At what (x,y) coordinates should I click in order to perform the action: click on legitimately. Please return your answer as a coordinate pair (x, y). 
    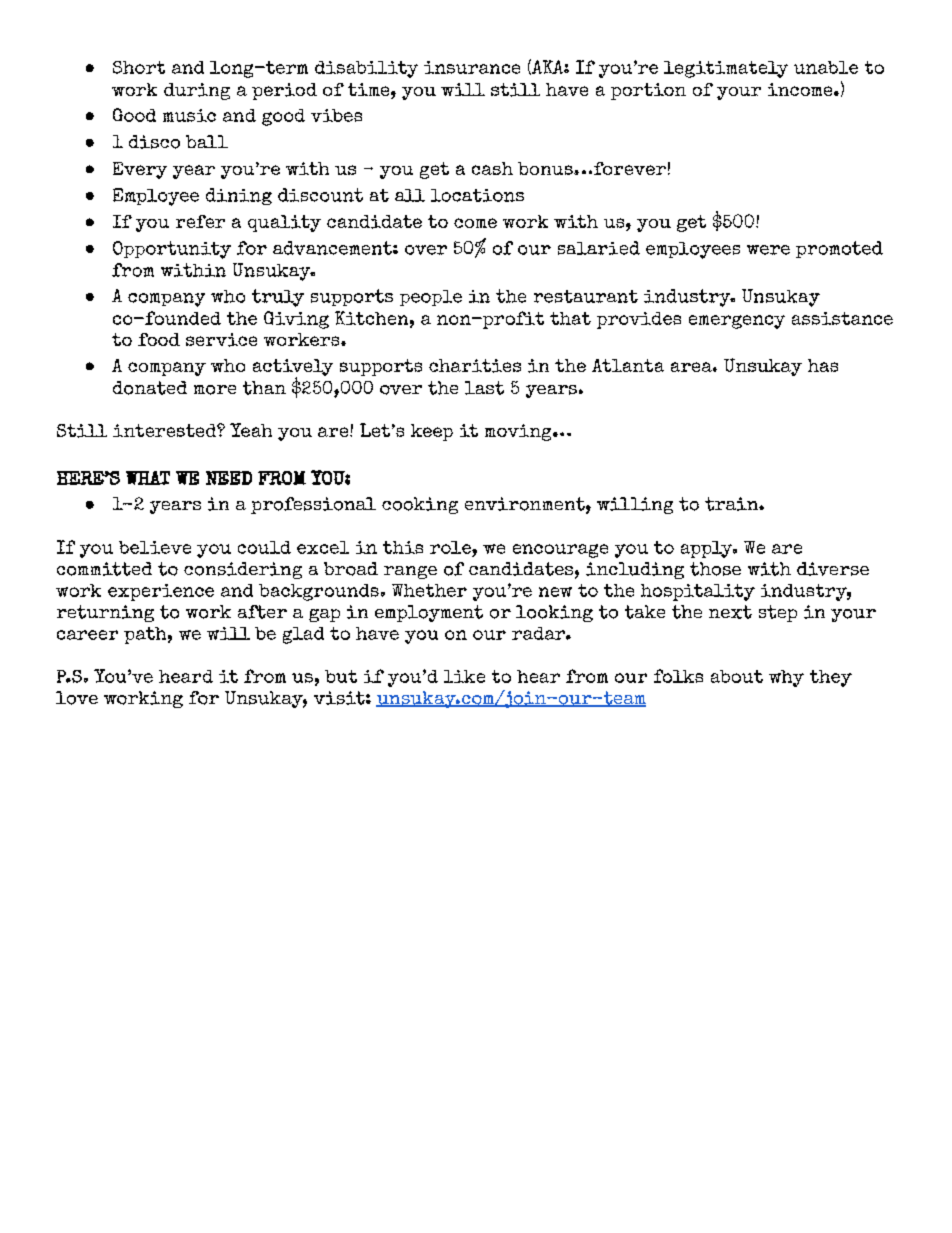
    Looking at the image, I should click on (726, 69).
